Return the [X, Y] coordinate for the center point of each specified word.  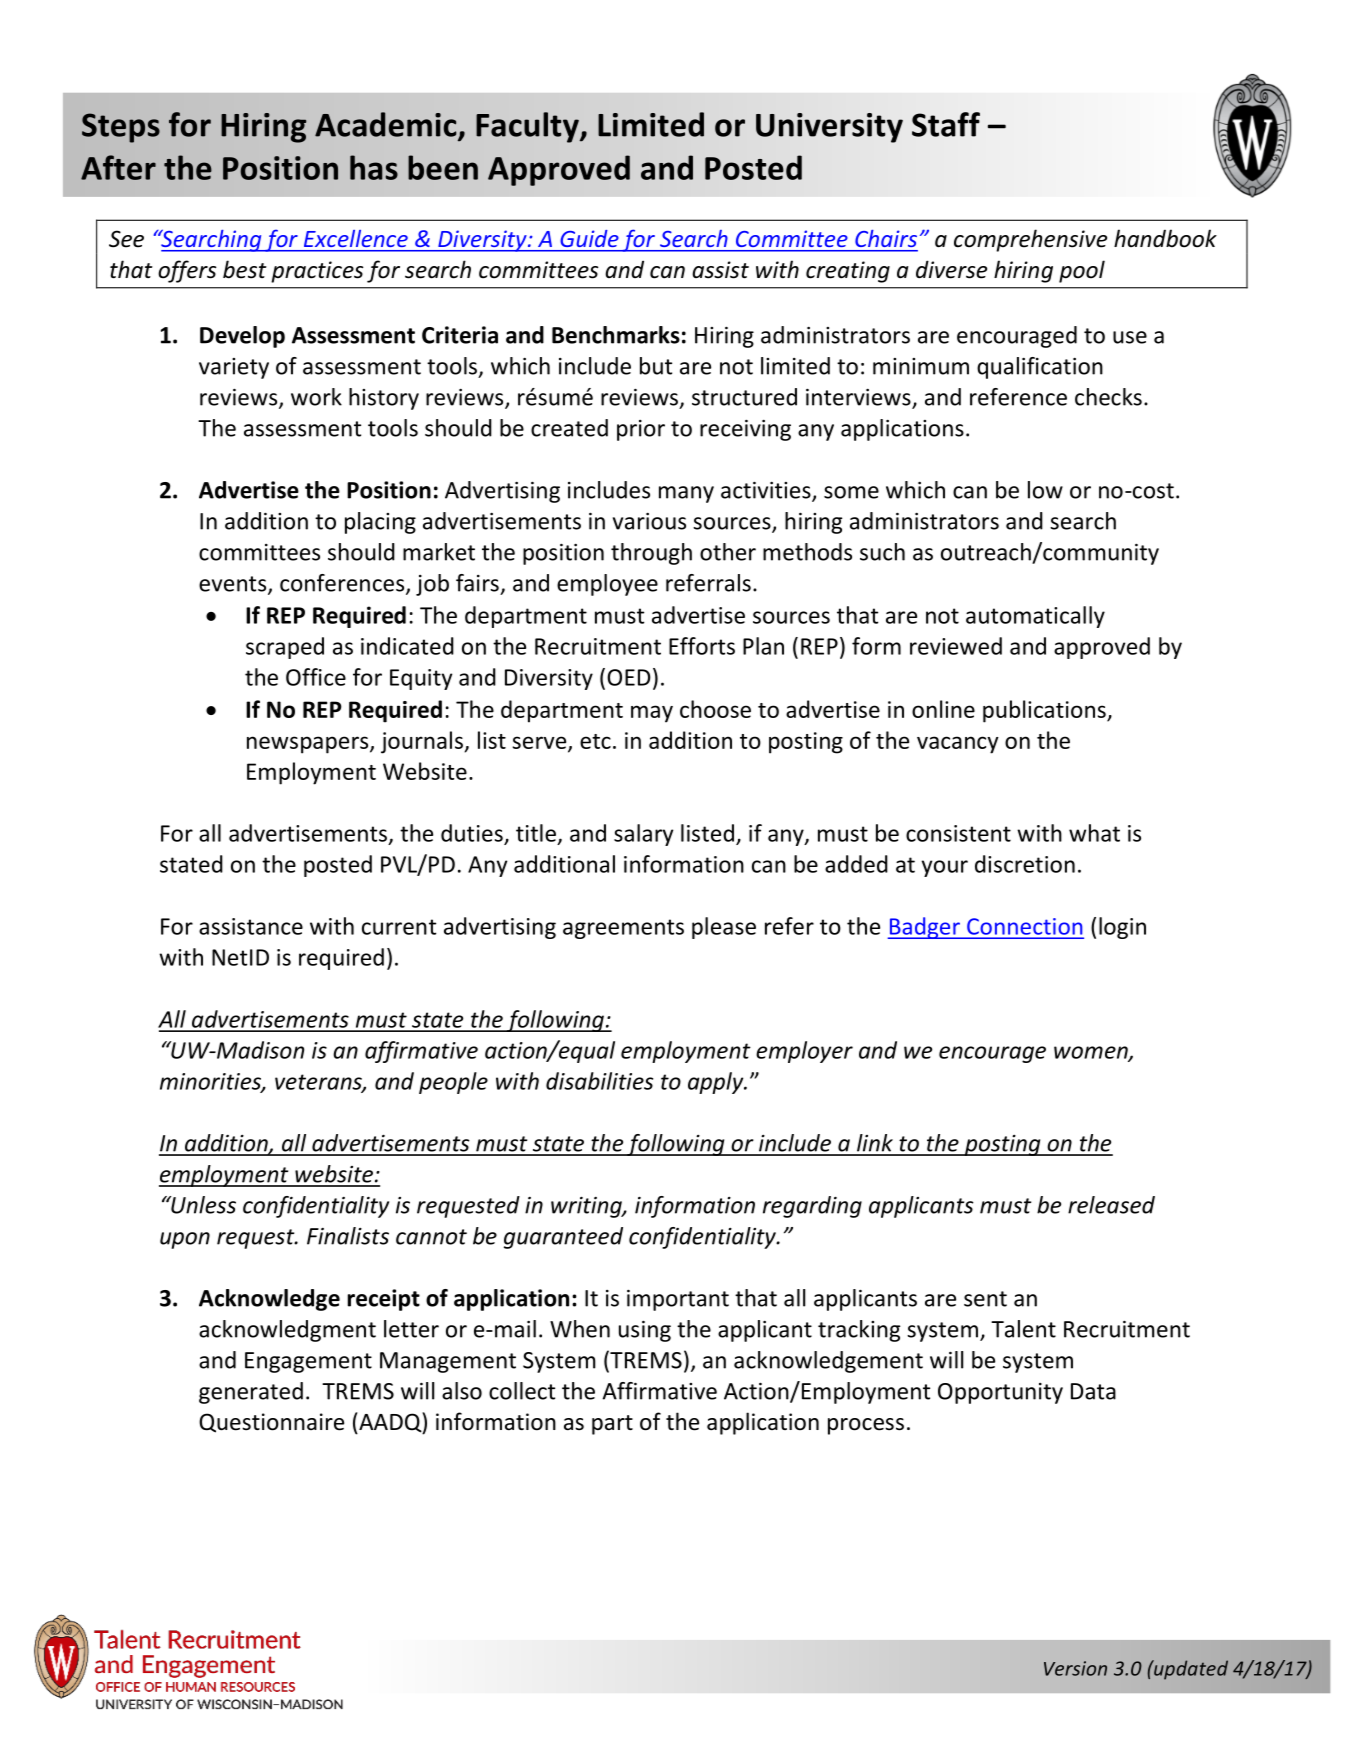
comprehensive [1030, 240]
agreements [623, 929]
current [399, 927]
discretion [1025, 864]
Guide [589, 238]
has [374, 167]
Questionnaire [271, 1423]
